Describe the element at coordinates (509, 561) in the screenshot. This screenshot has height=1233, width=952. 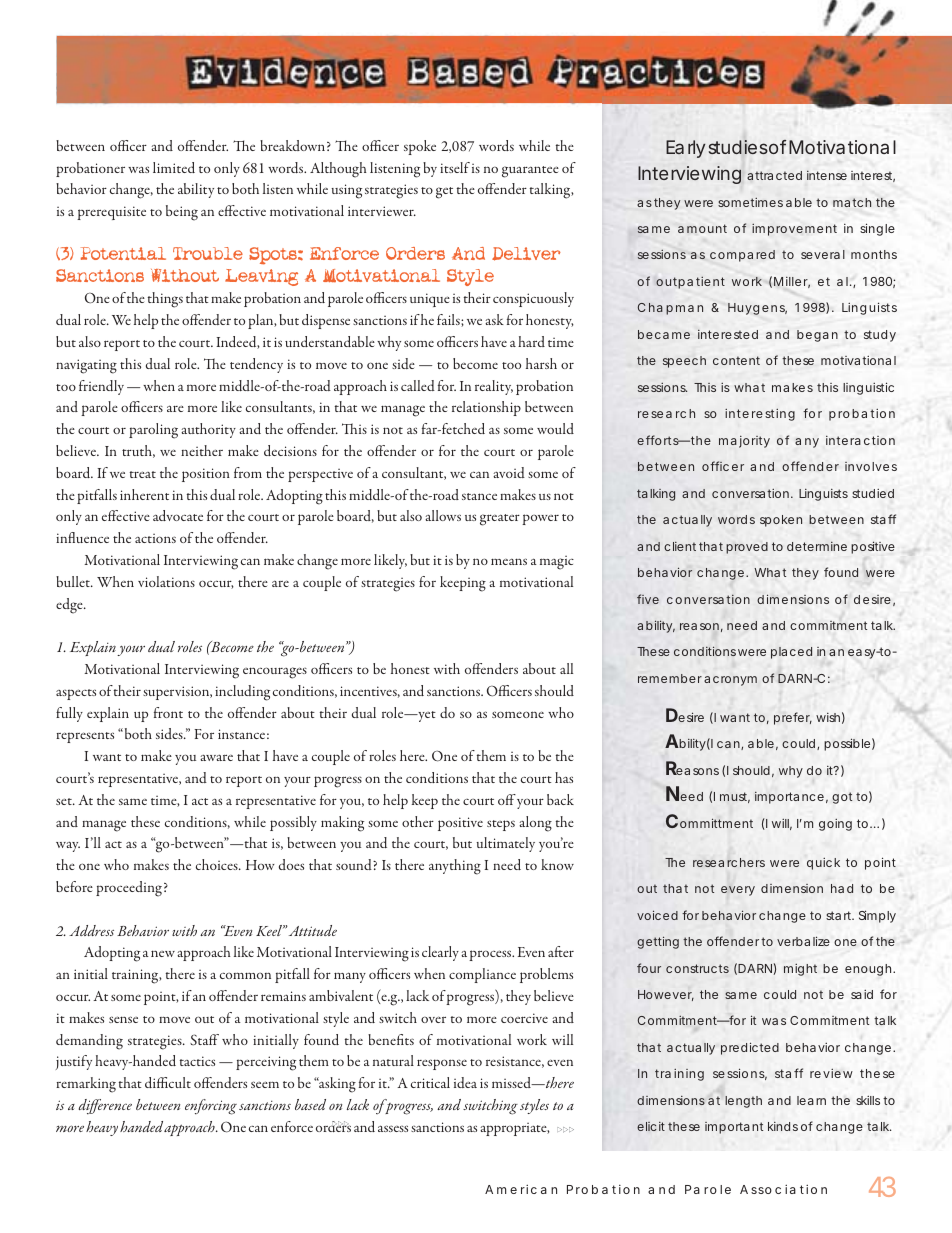
I see `means` at that location.
